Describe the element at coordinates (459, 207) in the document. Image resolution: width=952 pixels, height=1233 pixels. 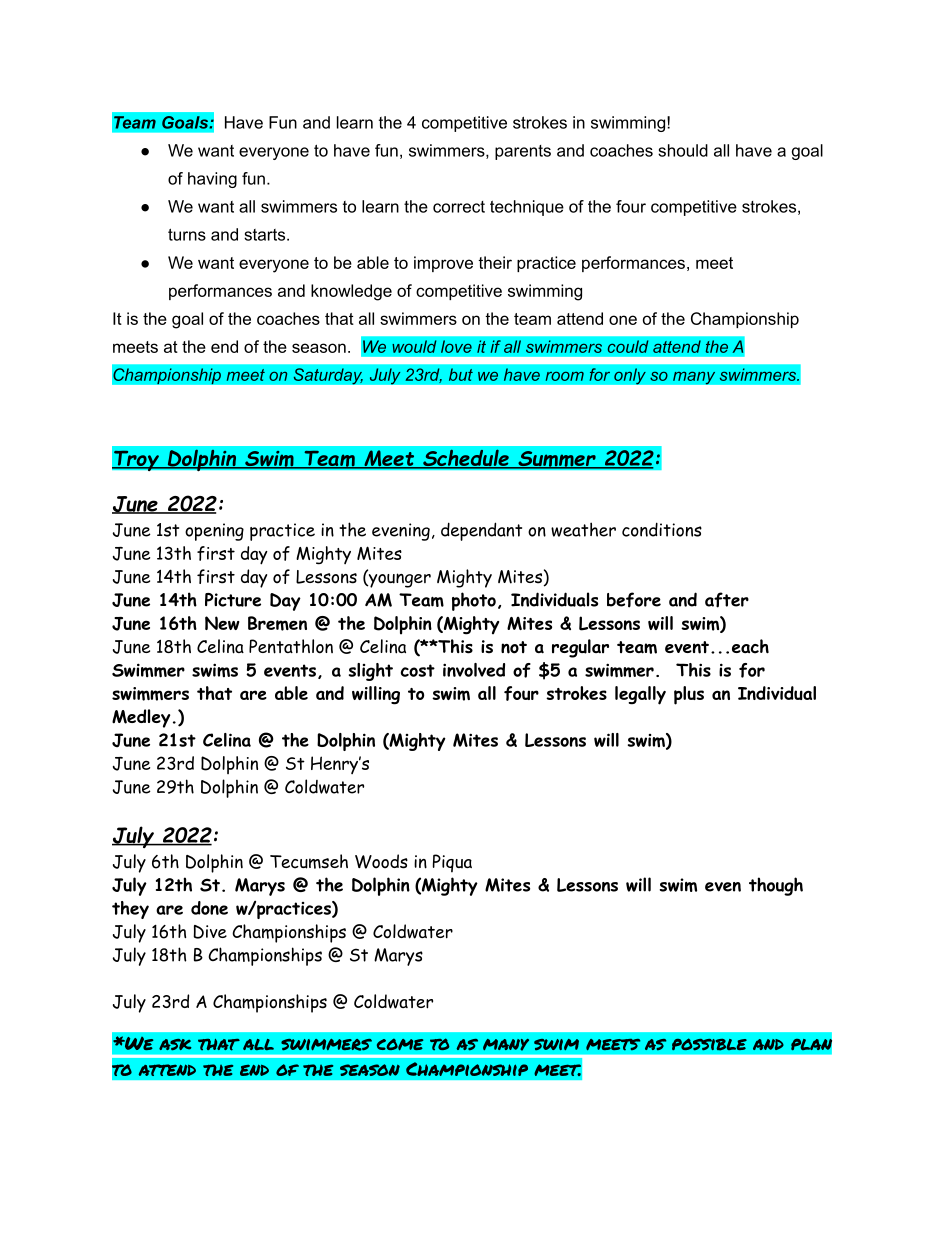
I see `correct` at that location.
